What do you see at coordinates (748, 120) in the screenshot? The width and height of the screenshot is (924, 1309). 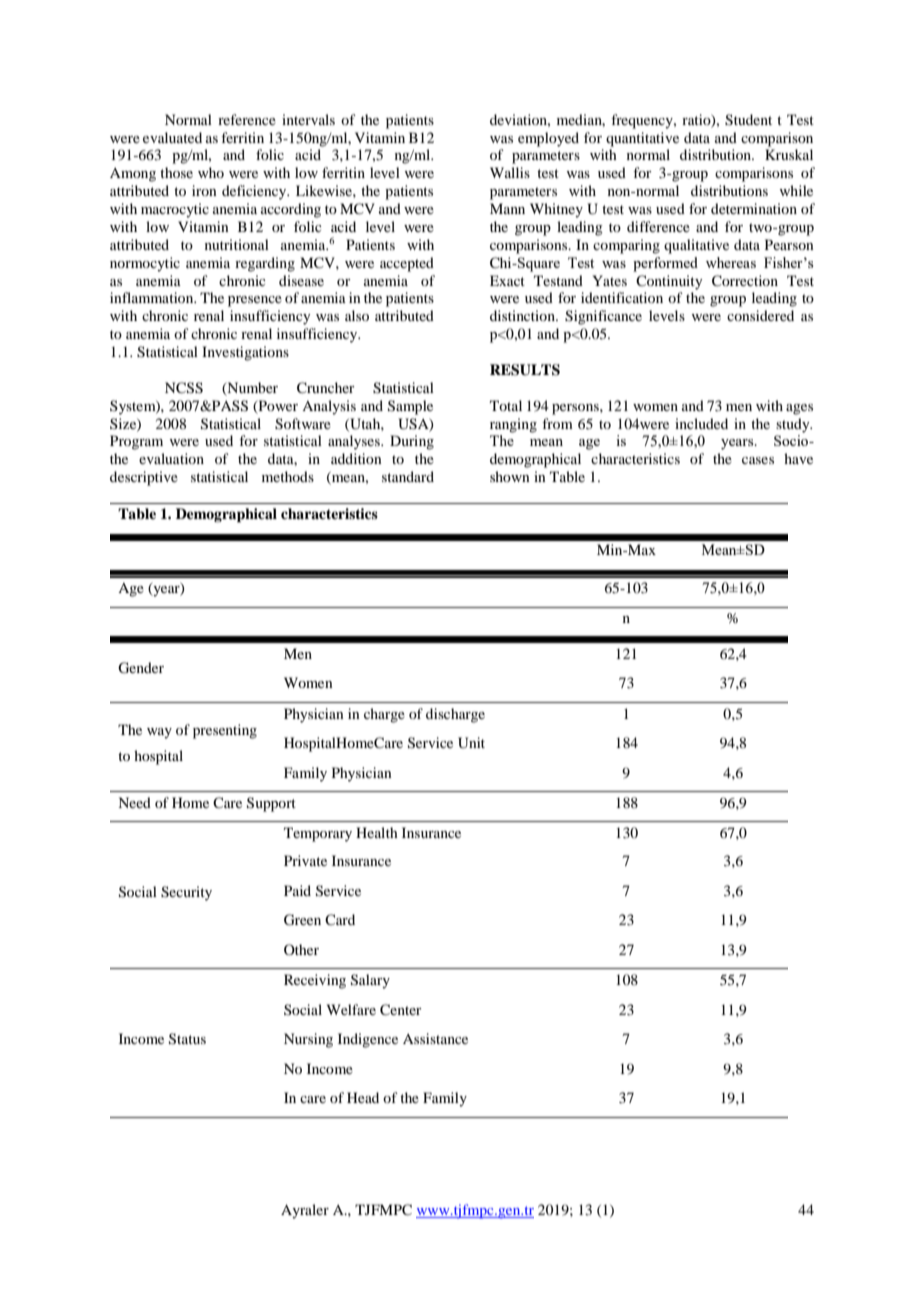 I see `Student` at bounding box center [748, 120].
